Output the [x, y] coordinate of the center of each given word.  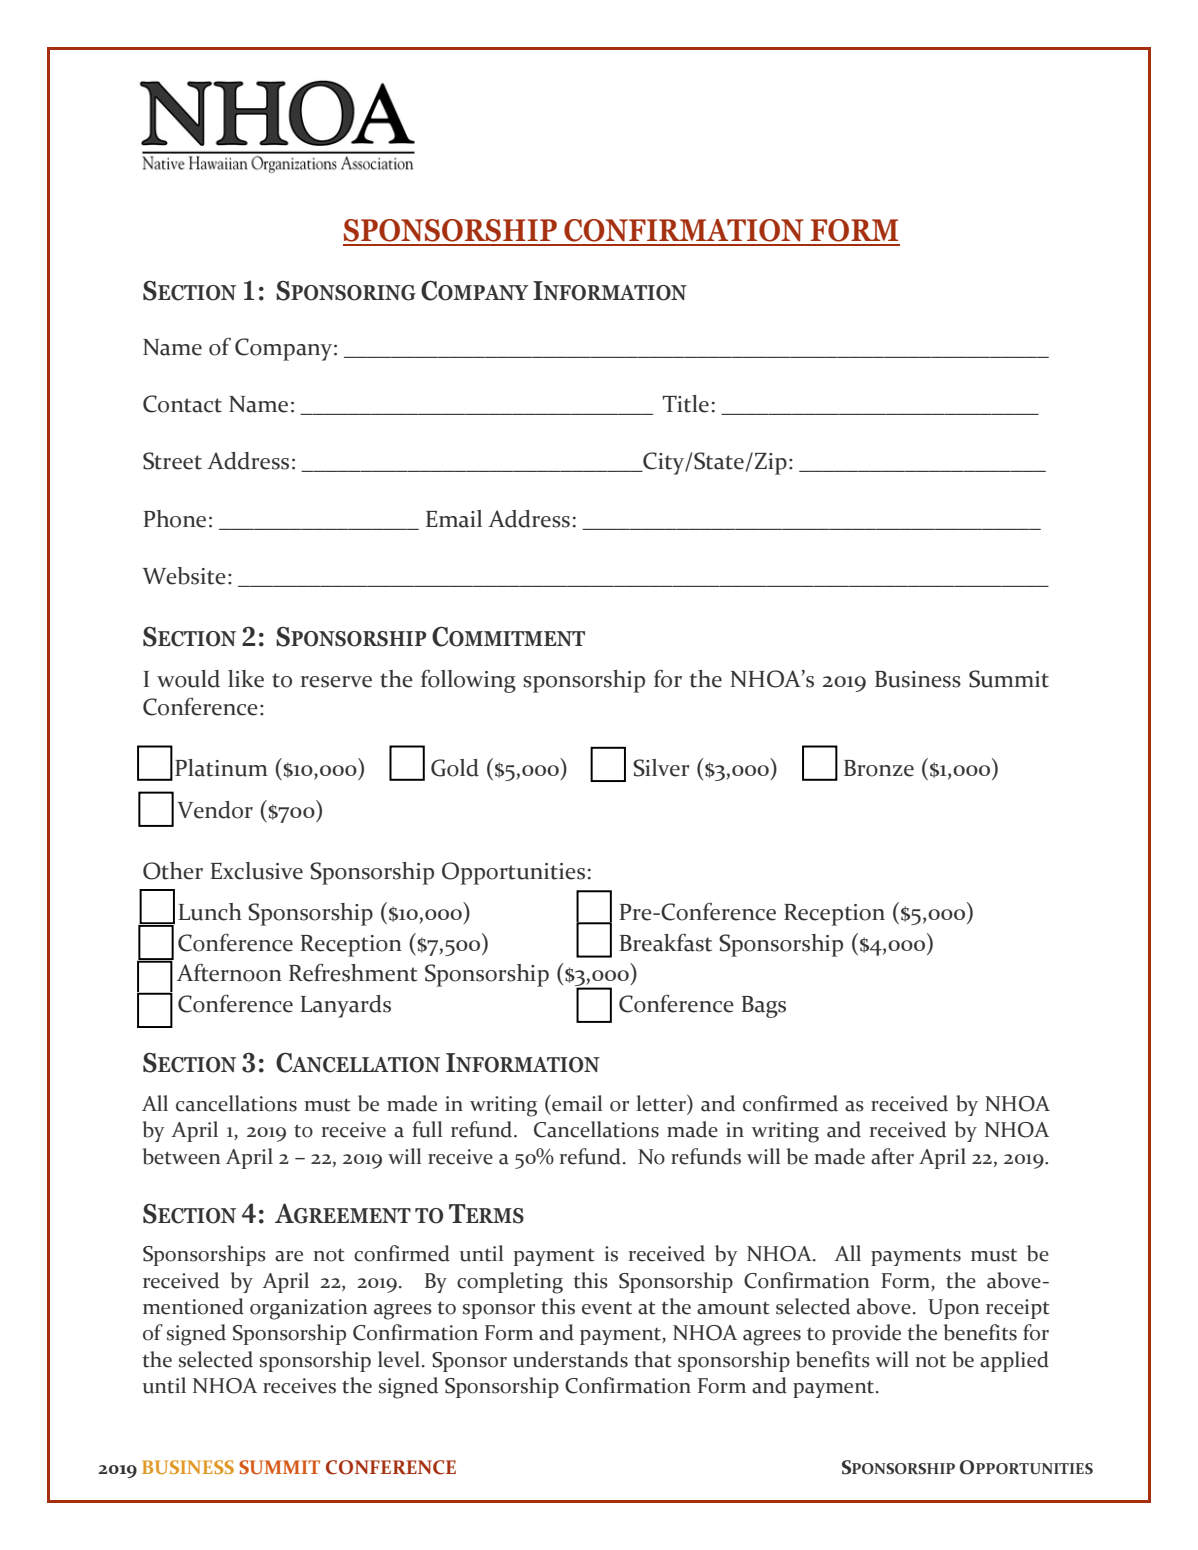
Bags [763, 1007]
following [468, 681]
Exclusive [256, 871]
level [400, 1359]
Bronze [879, 768]
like [246, 679]
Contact [182, 404]
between [182, 1156]
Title [685, 404]
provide [866, 1334]
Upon [954, 1309]
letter [662, 1104]
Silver [661, 768]
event [607, 1308]
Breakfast [665, 942]
